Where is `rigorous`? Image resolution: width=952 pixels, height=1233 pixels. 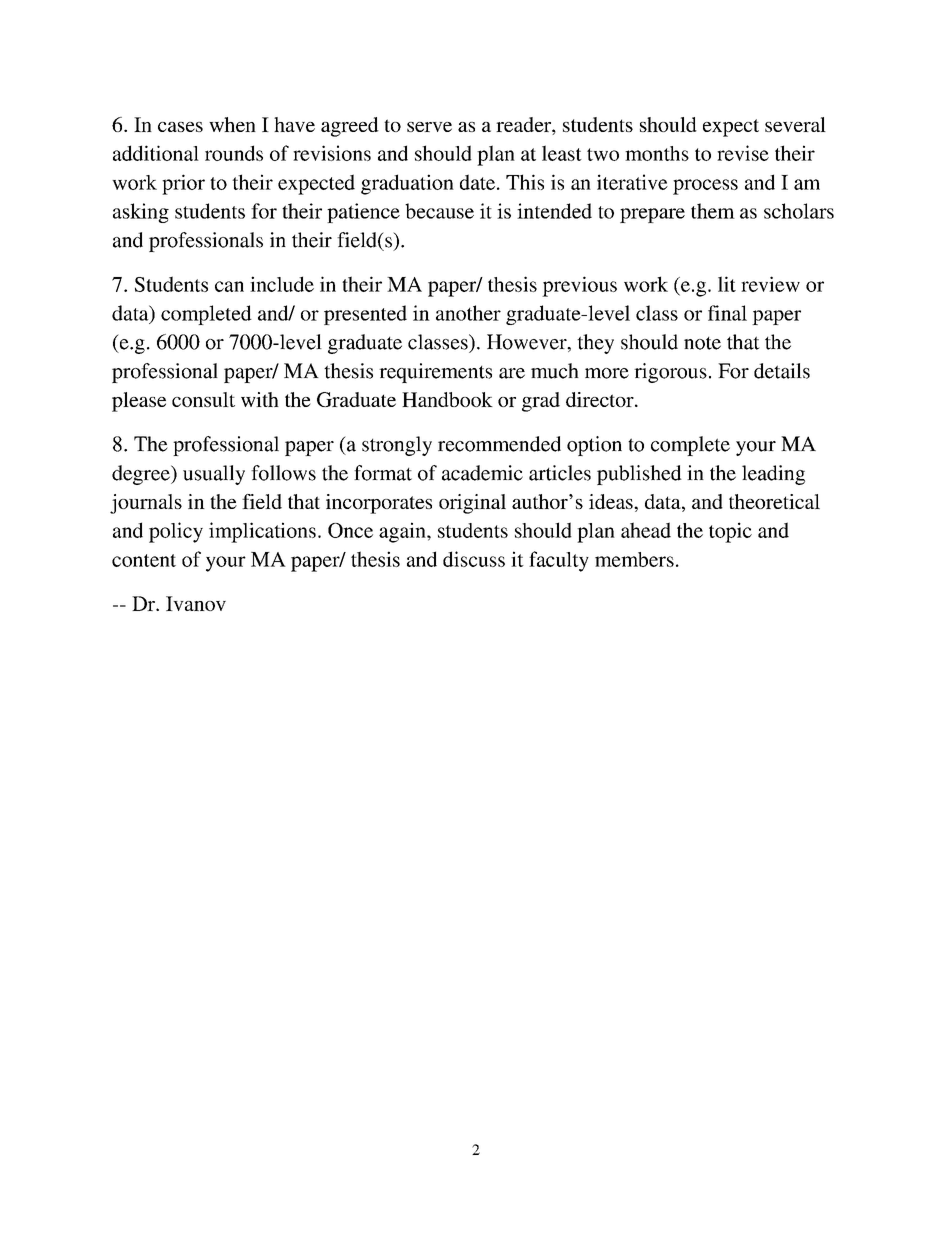 rigorous is located at coordinates (670, 373).
